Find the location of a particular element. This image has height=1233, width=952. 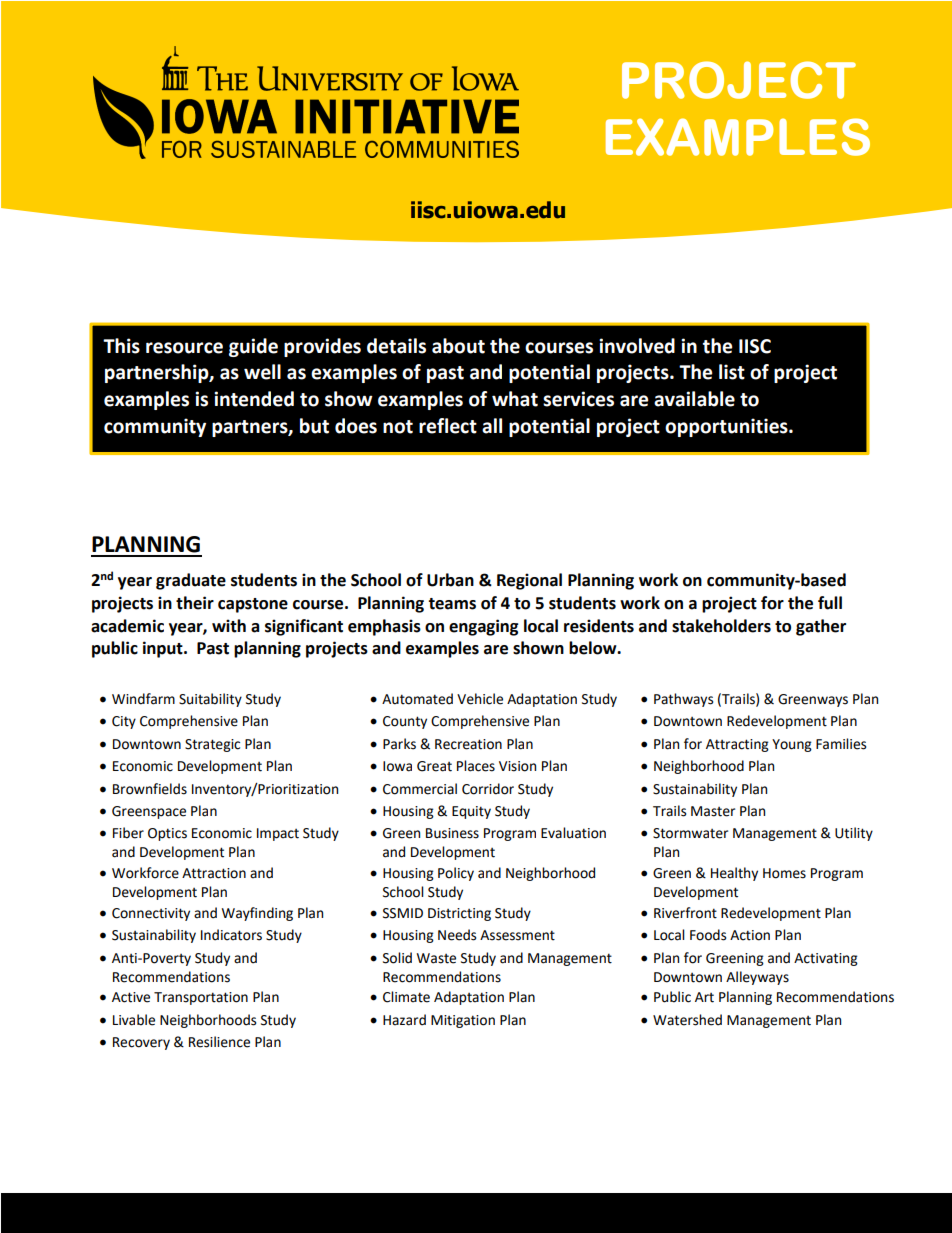

list is located at coordinates (732, 372).
